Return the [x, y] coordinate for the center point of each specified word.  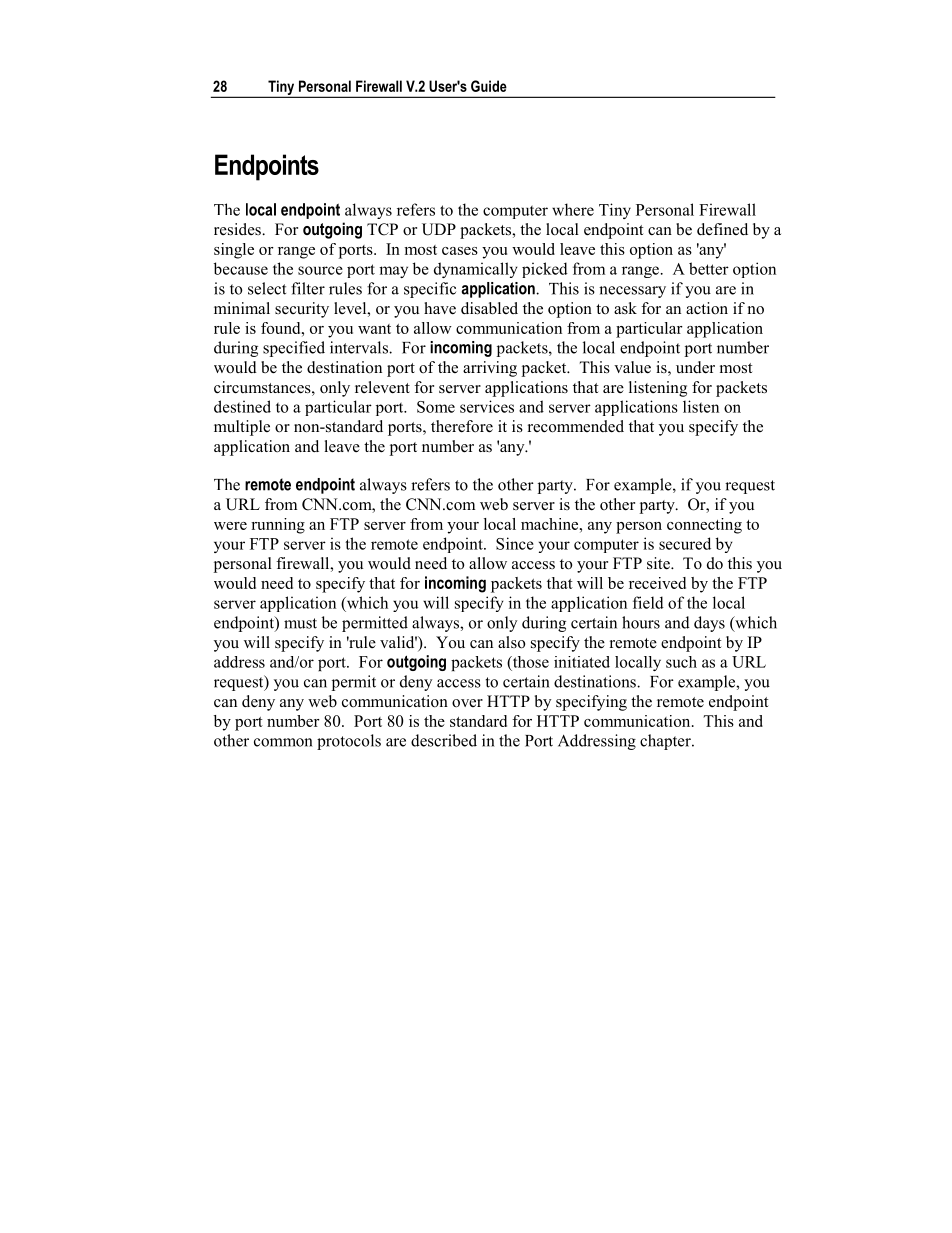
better [709, 268]
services [487, 406]
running [278, 526]
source [320, 270]
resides [238, 229]
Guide [489, 86]
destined [242, 406]
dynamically [476, 270]
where [573, 209]
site [659, 563]
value [632, 367]
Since [515, 543]
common [283, 742]
